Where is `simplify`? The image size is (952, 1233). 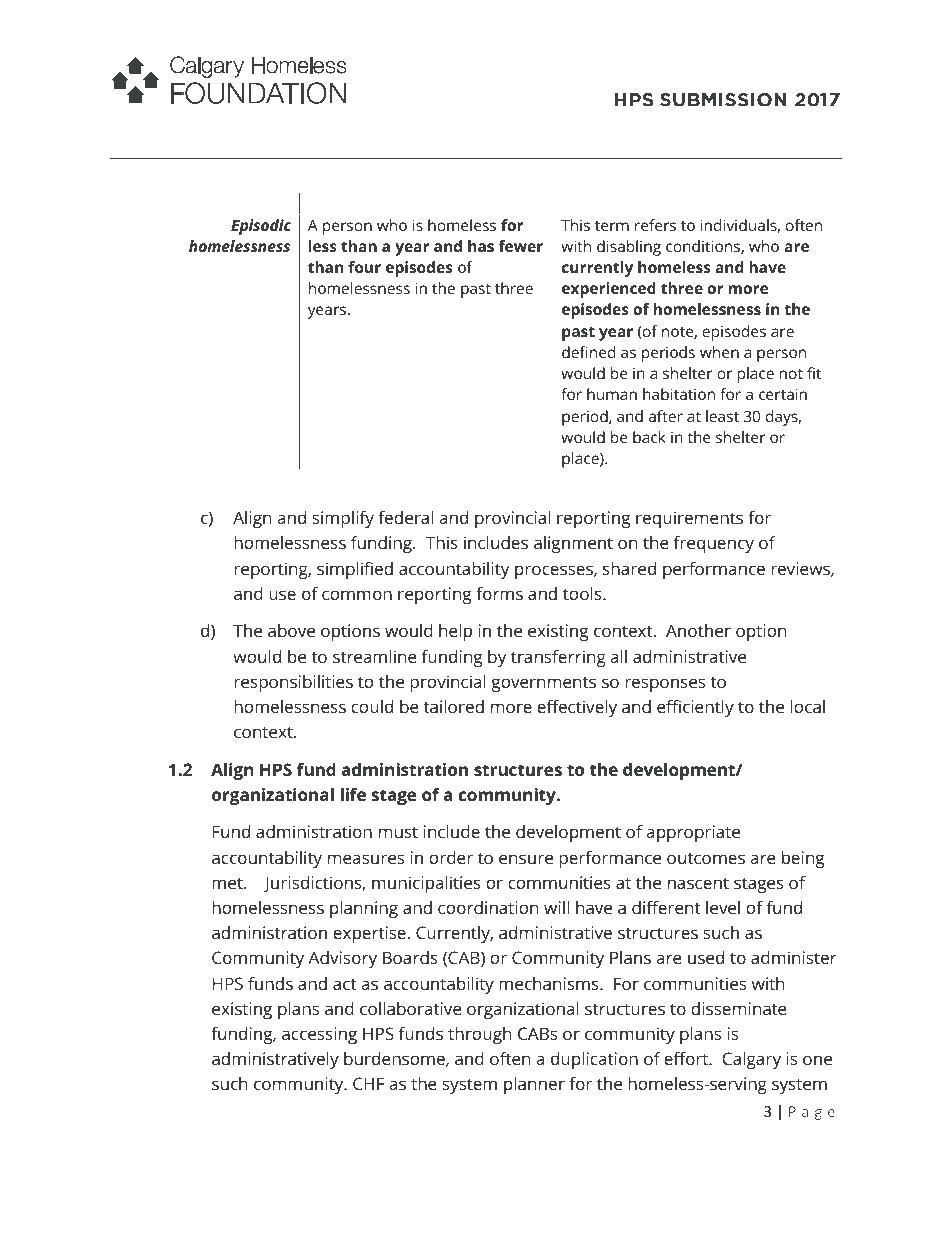 simplify is located at coordinates (343, 519).
